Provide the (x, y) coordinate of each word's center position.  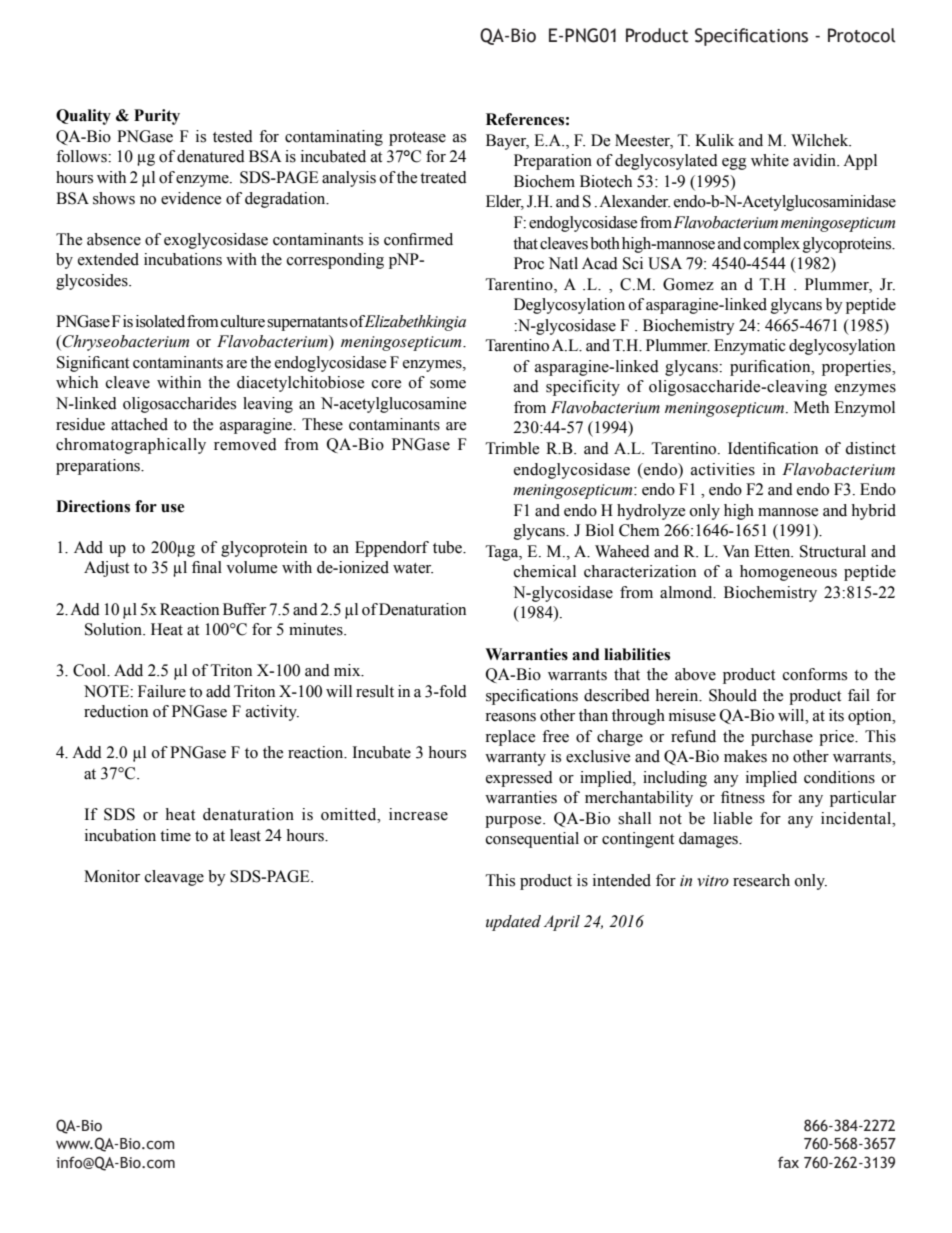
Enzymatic (750, 347)
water (413, 568)
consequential (532, 840)
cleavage (174, 878)
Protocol (861, 35)
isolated (160, 321)
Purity (157, 117)
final (207, 567)
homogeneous (788, 573)
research (761, 880)
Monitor (112, 876)
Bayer (507, 142)
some (448, 384)
